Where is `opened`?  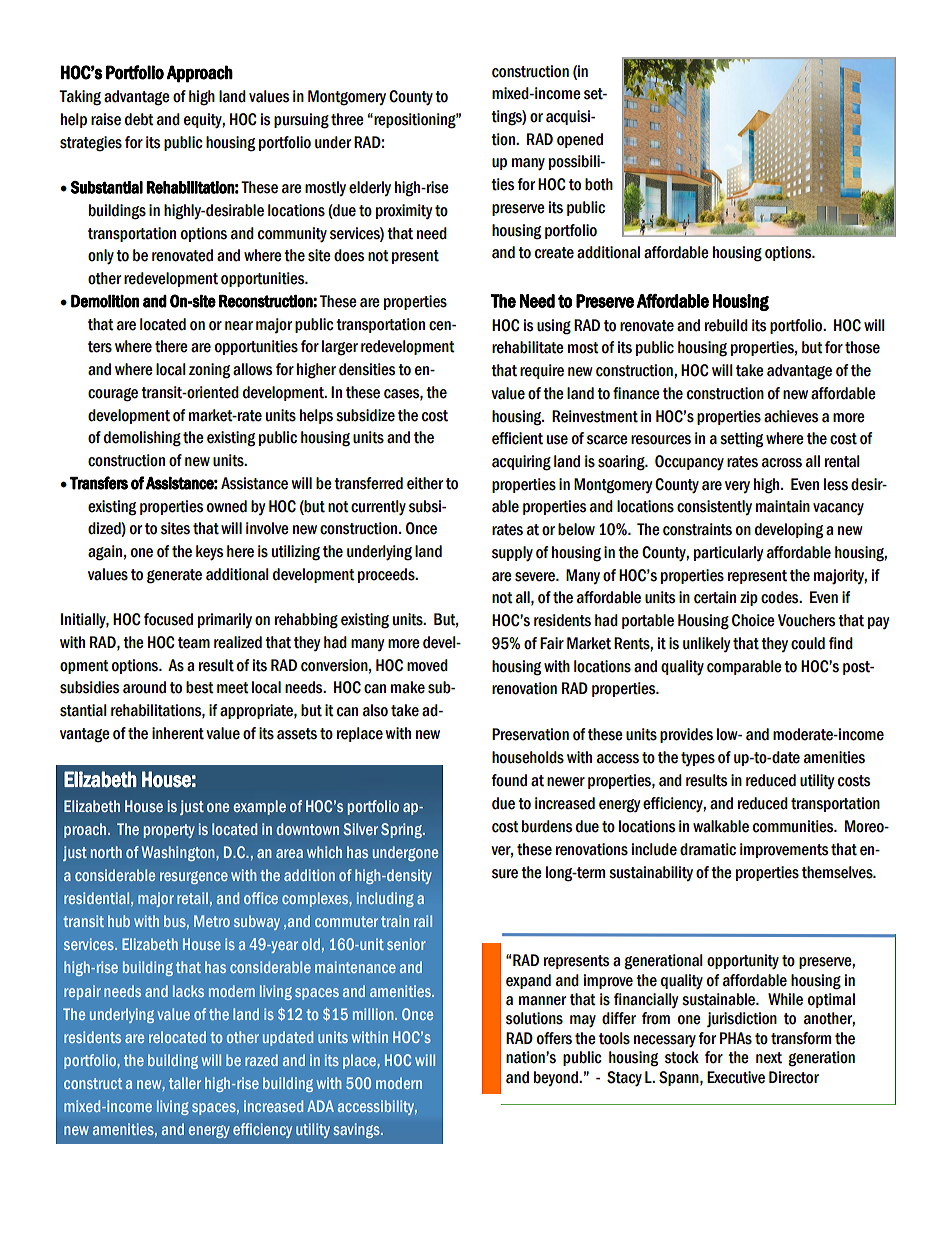
opened is located at coordinates (580, 140).
